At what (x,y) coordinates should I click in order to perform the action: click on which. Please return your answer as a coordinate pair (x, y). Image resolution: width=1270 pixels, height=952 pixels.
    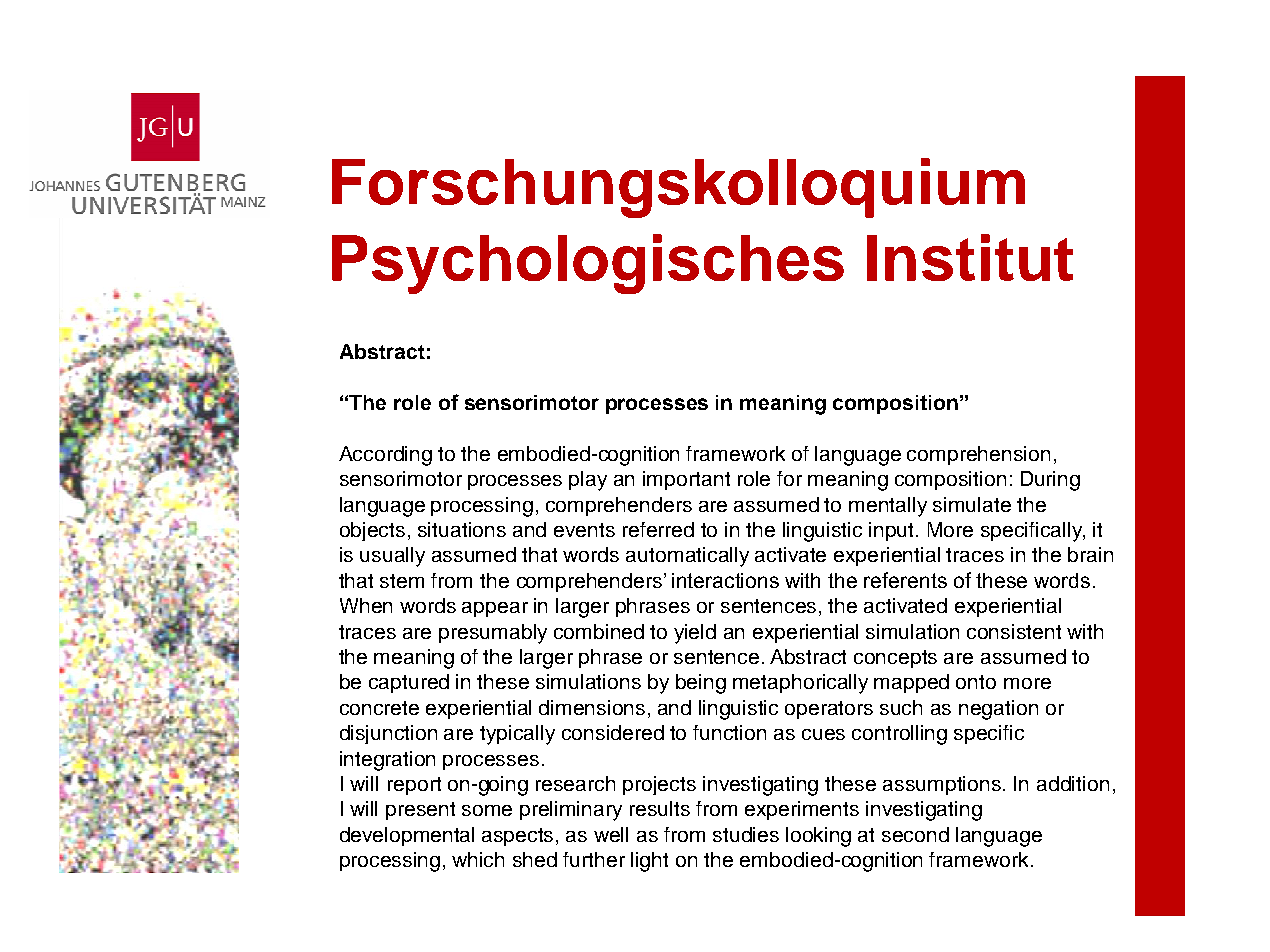
    Looking at the image, I should click on (478, 859).
